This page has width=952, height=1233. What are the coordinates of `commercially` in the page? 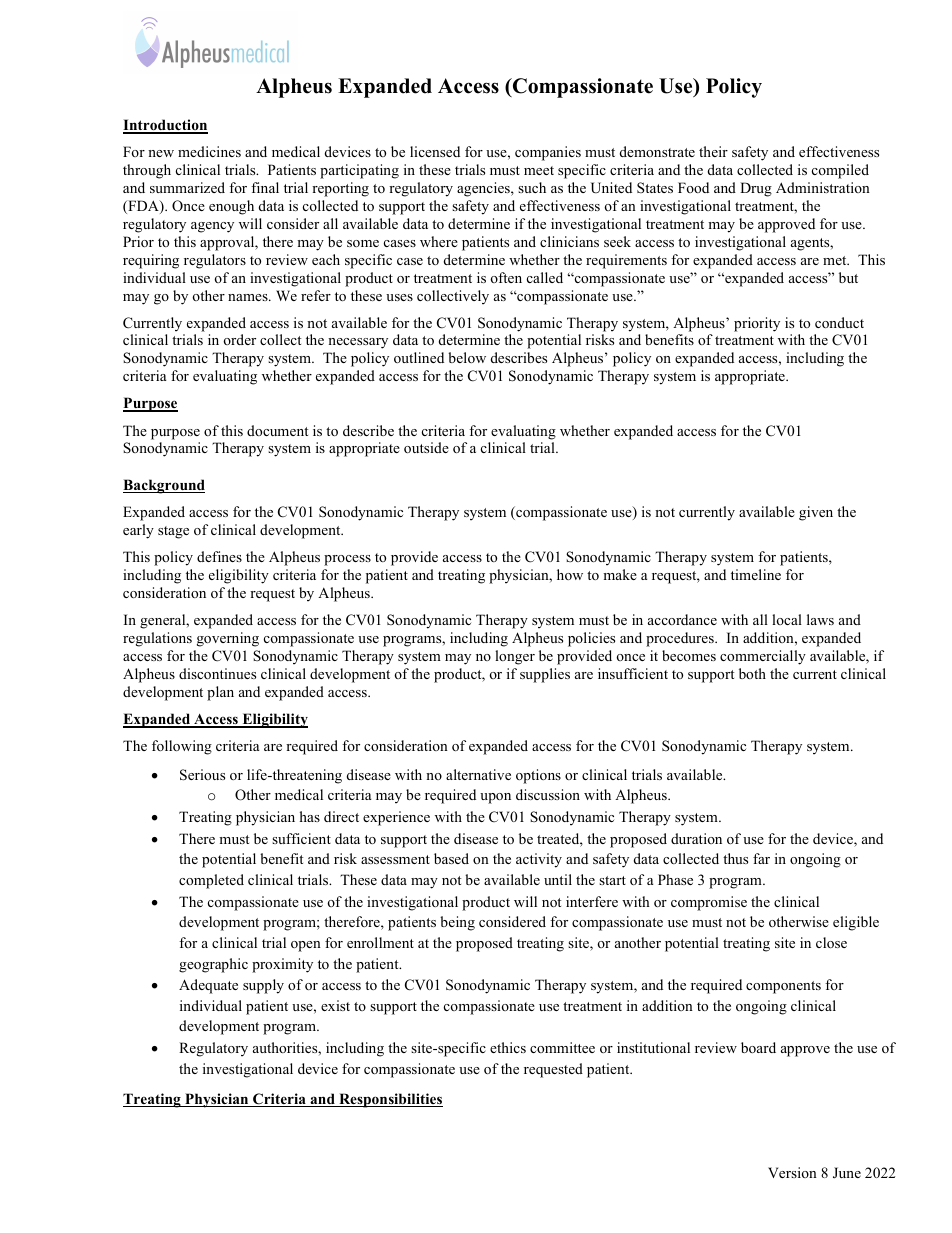 It's located at (763, 657).
